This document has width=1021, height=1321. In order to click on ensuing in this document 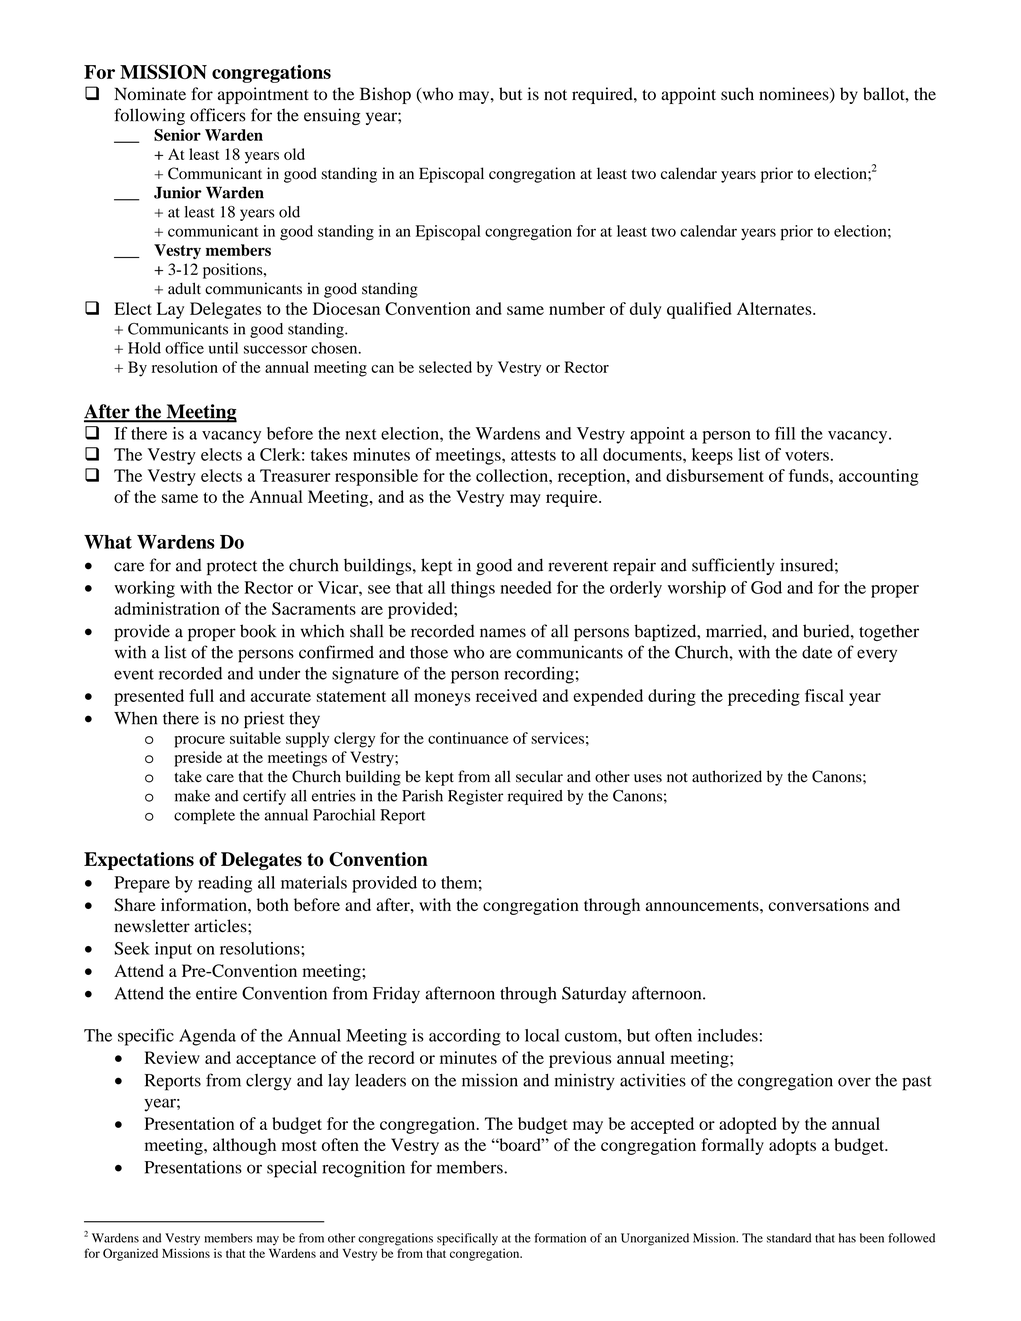, I will do `click(332, 116)`.
